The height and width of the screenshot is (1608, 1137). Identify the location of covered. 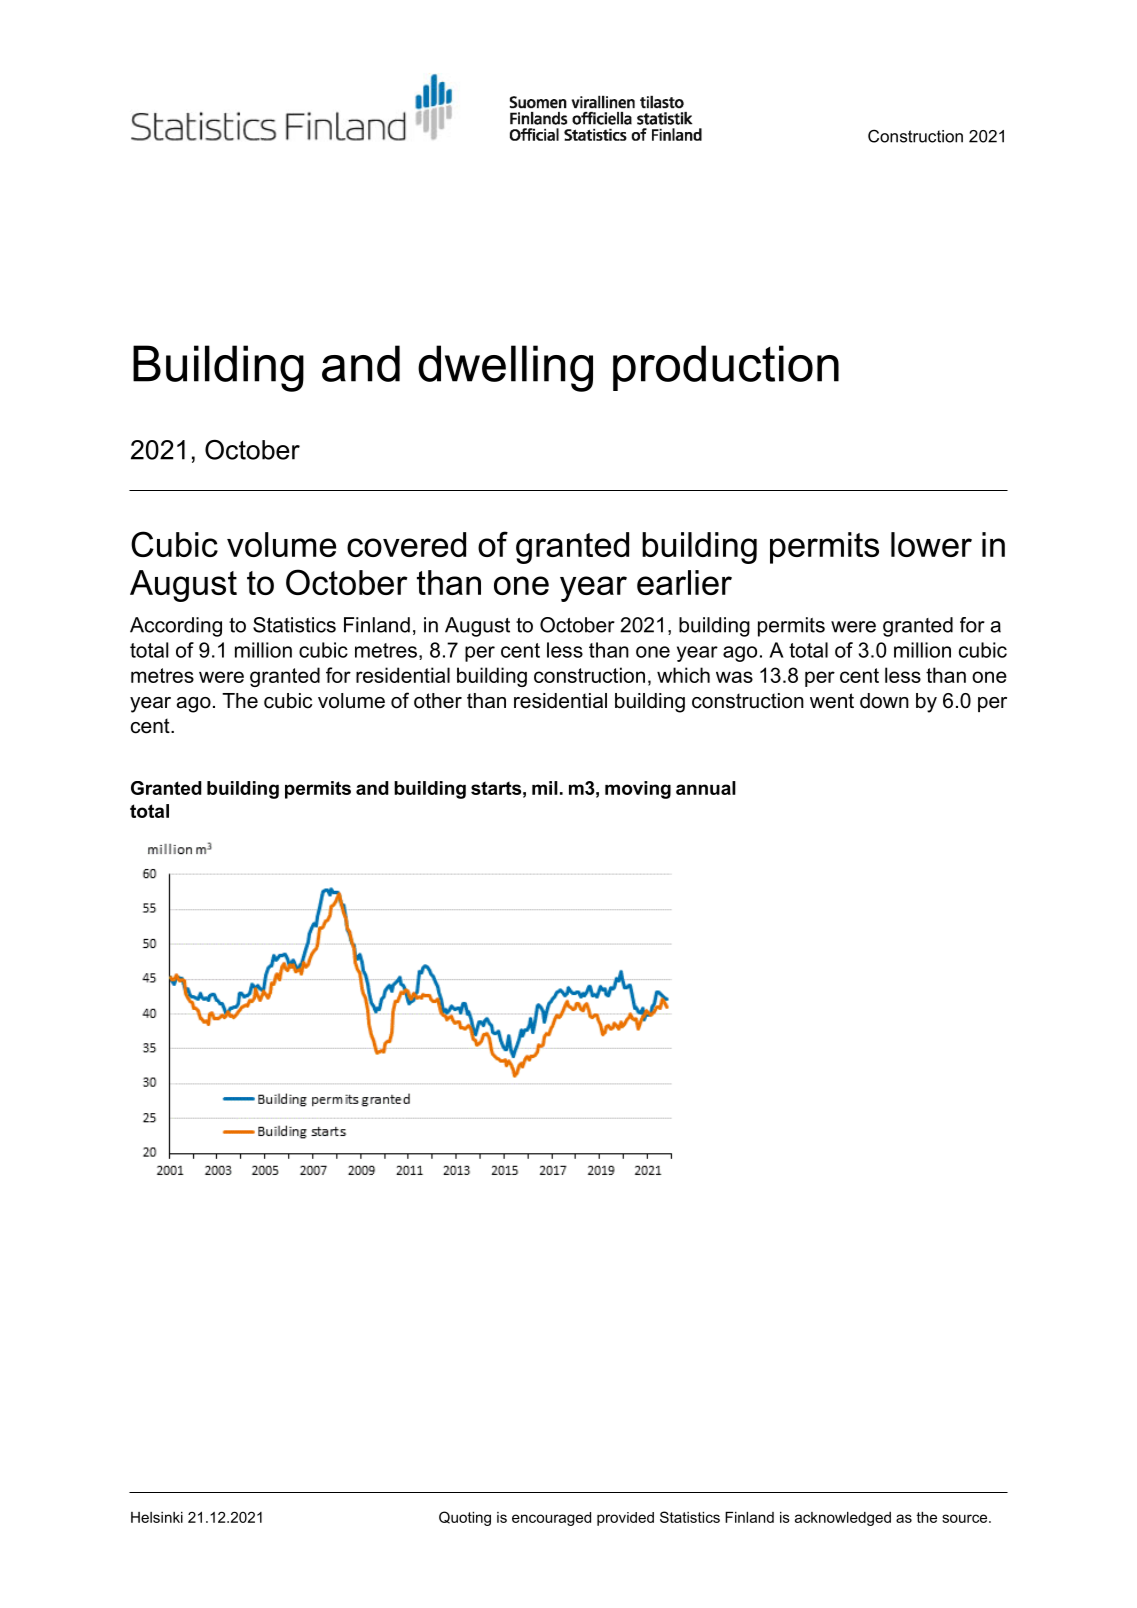
(406, 544).
